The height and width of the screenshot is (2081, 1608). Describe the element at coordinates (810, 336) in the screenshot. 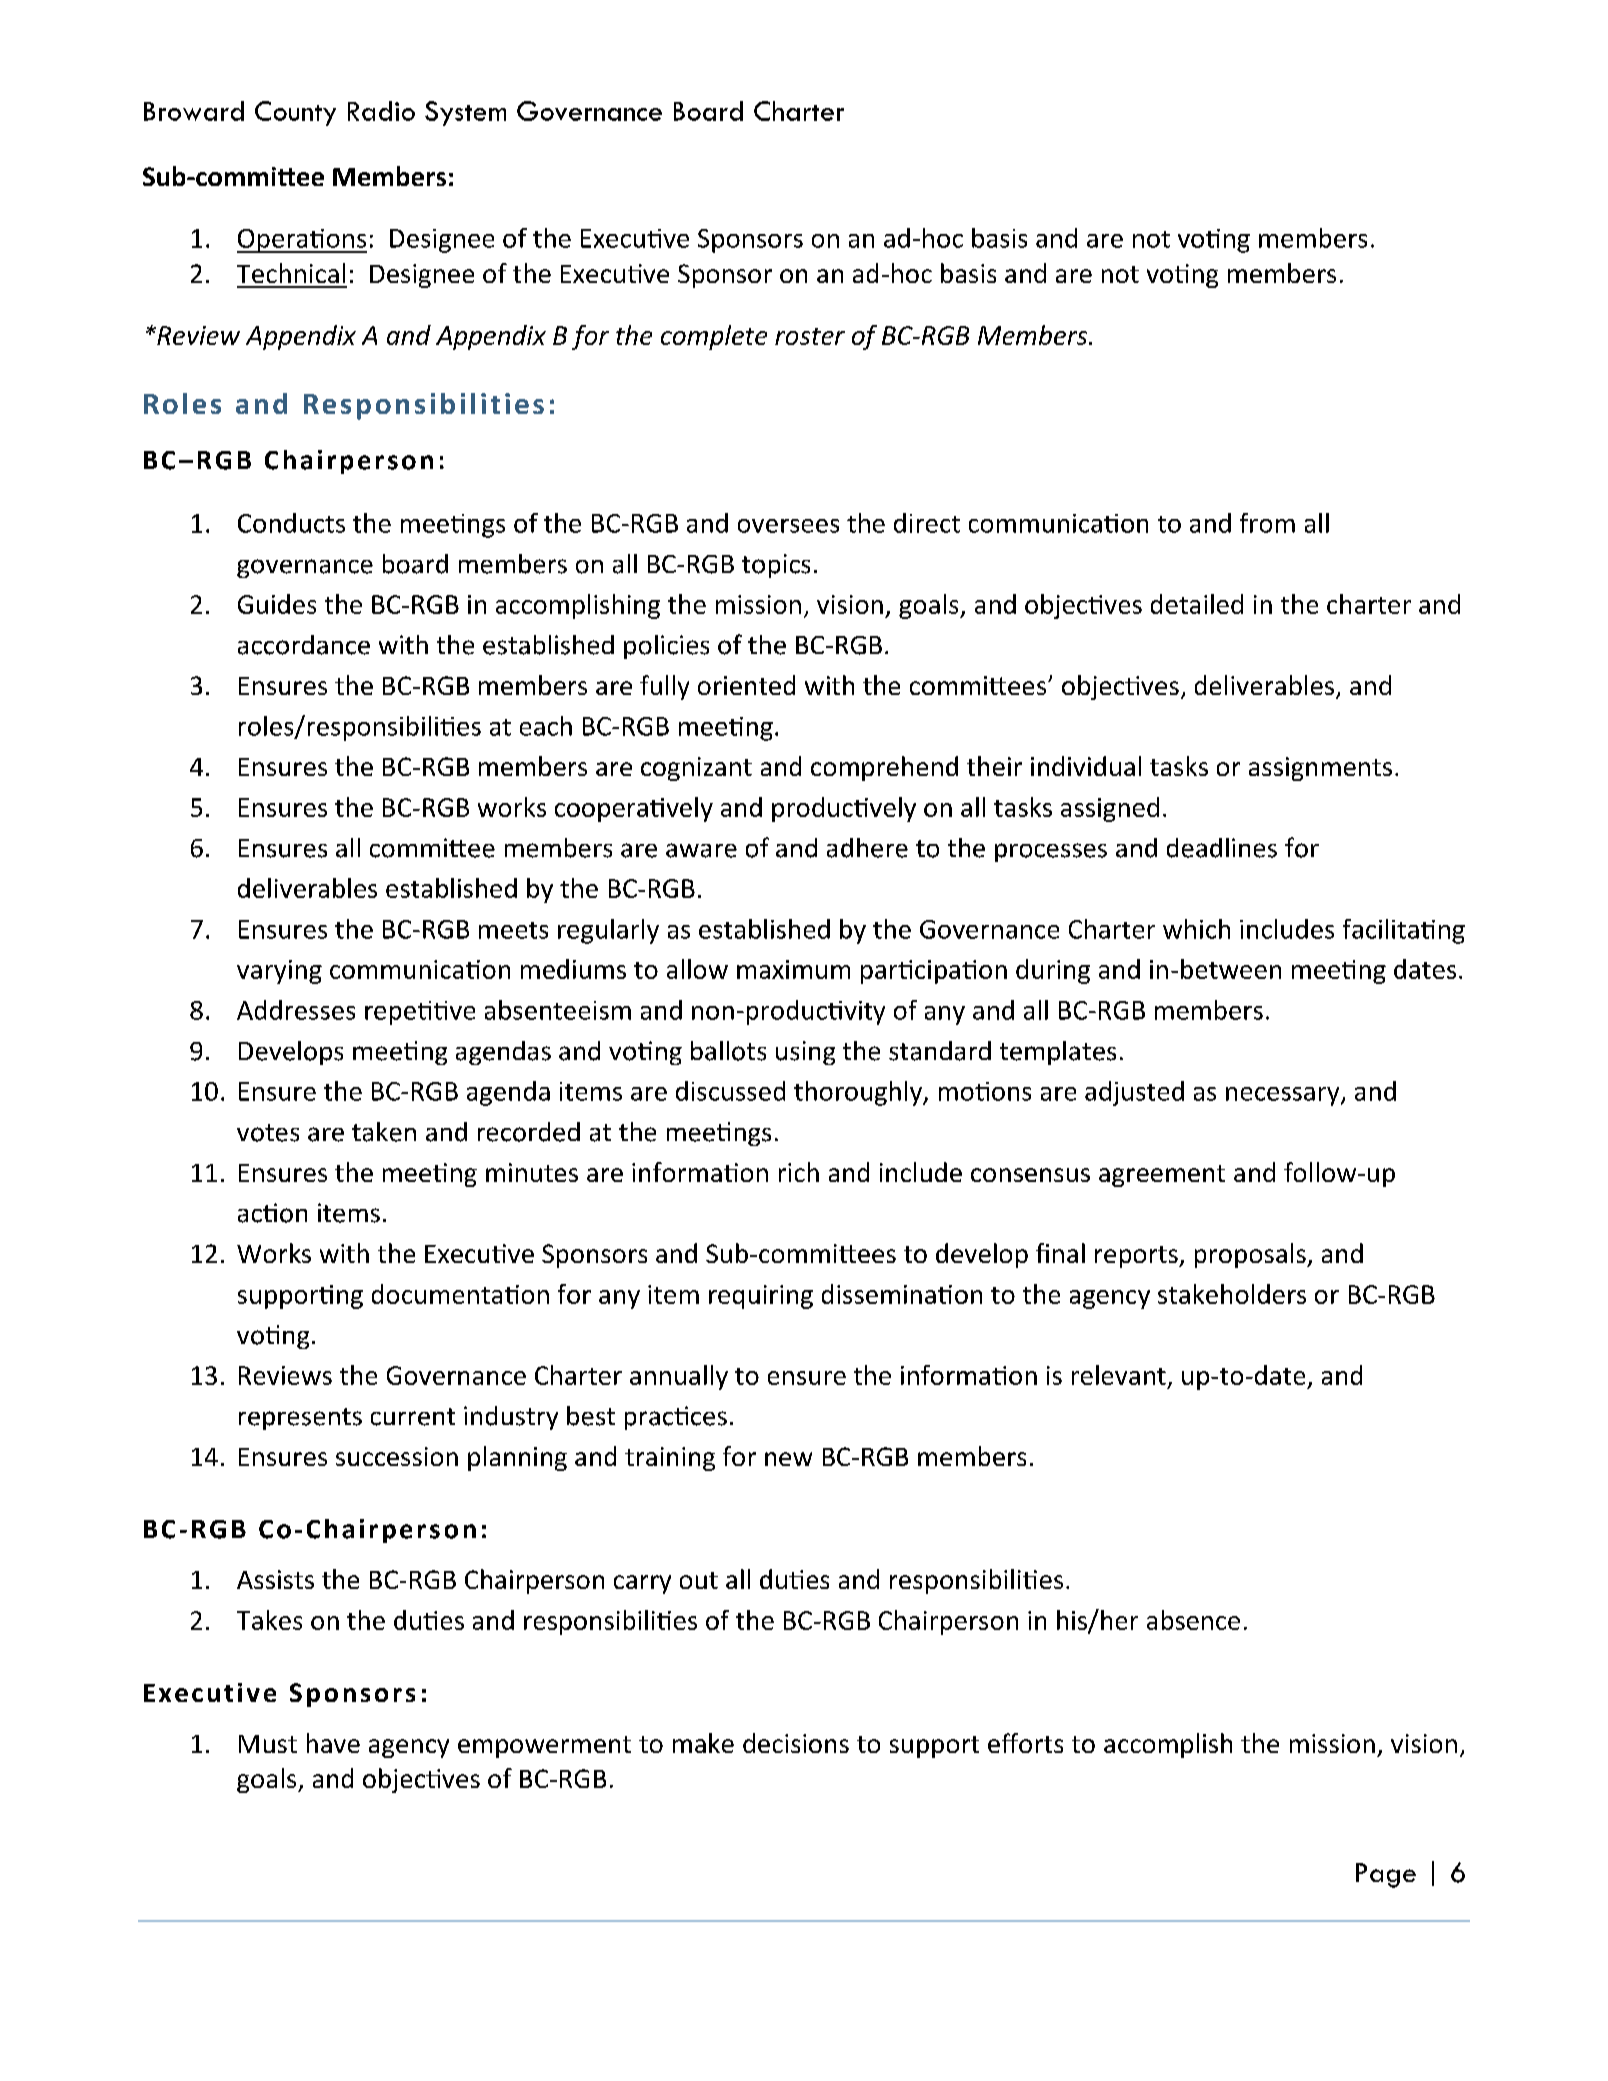

I see `roster` at that location.
